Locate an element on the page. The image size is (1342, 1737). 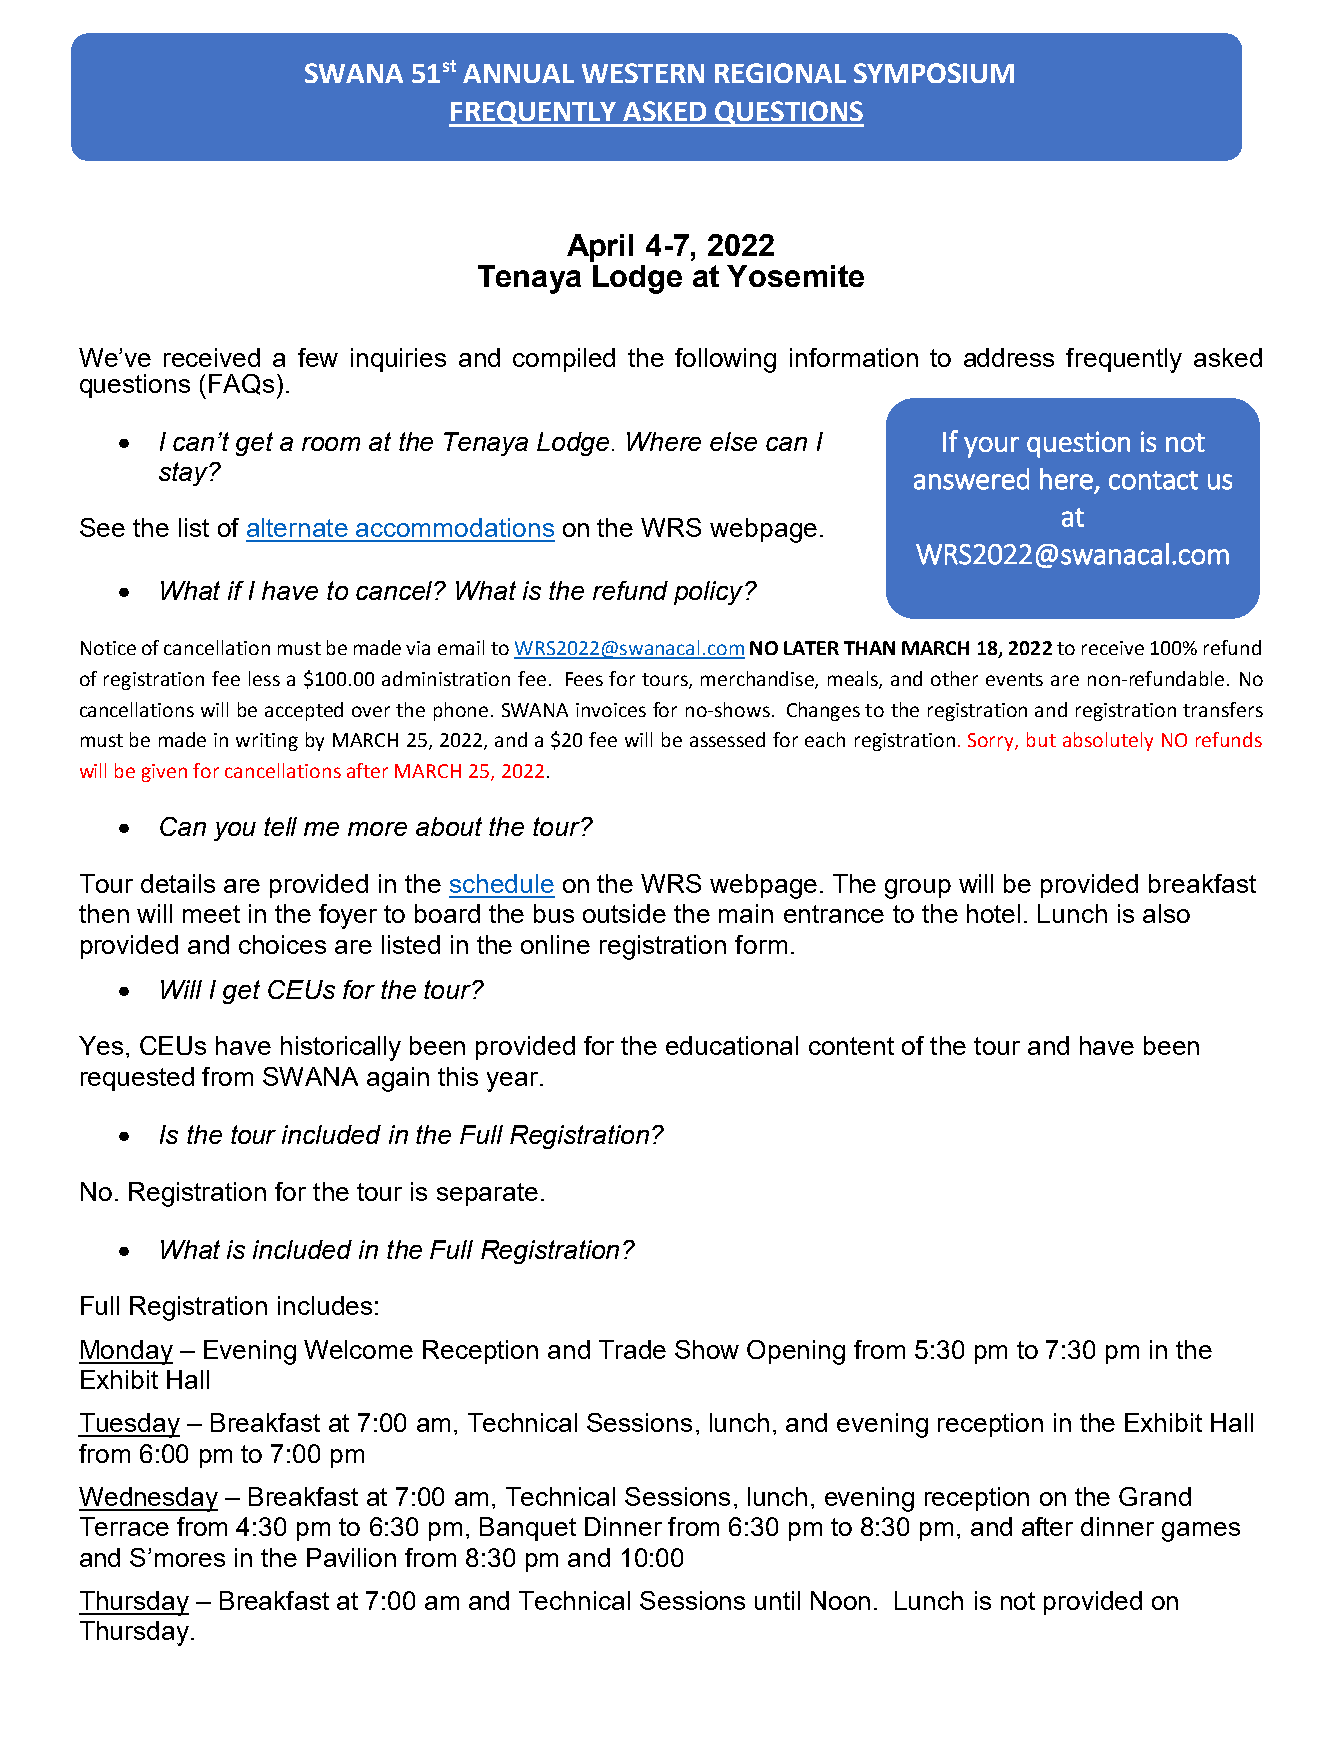
includes is located at coordinates (325, 1305).
